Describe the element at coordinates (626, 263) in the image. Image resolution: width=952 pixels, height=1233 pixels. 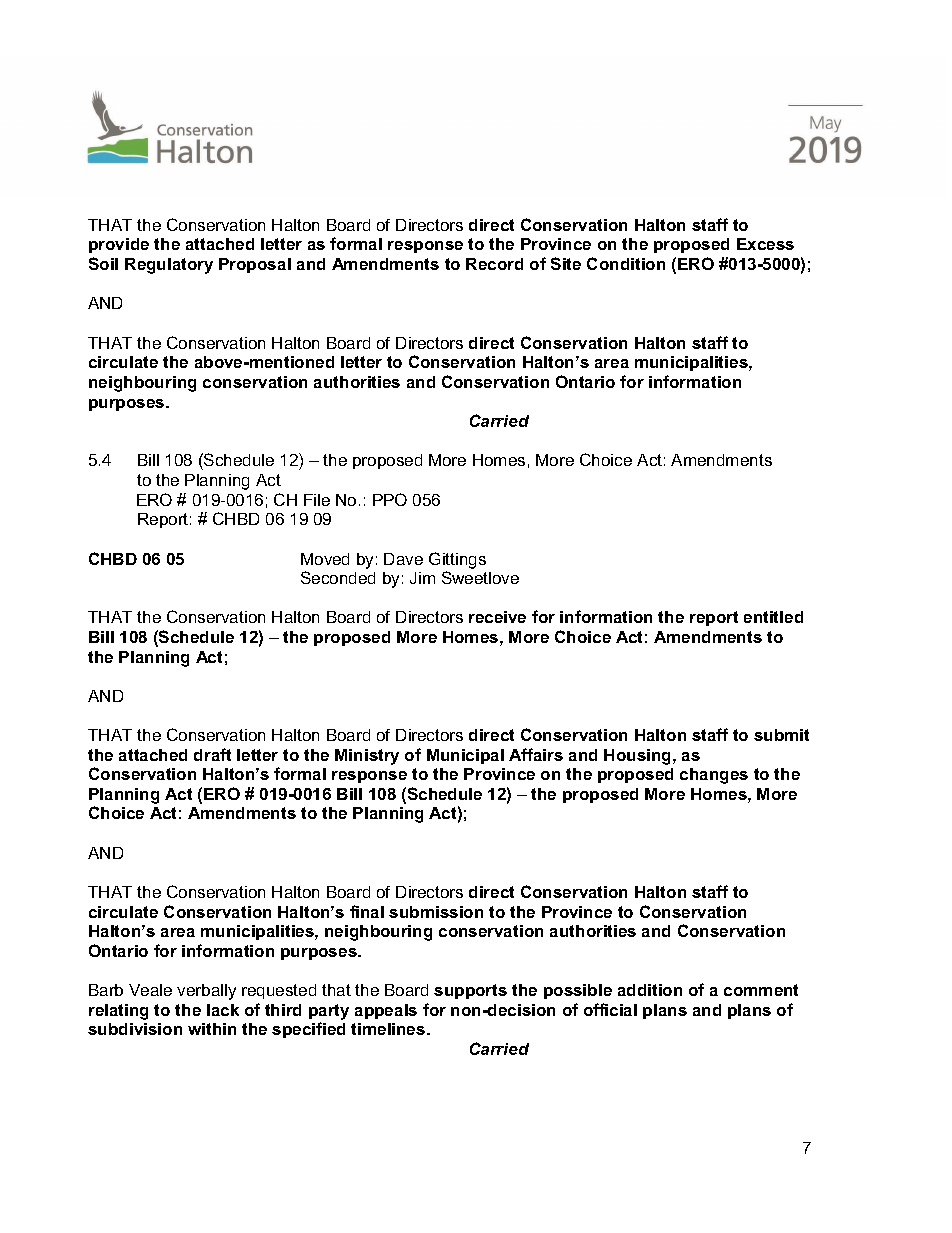
I see `Condition` at that location.
